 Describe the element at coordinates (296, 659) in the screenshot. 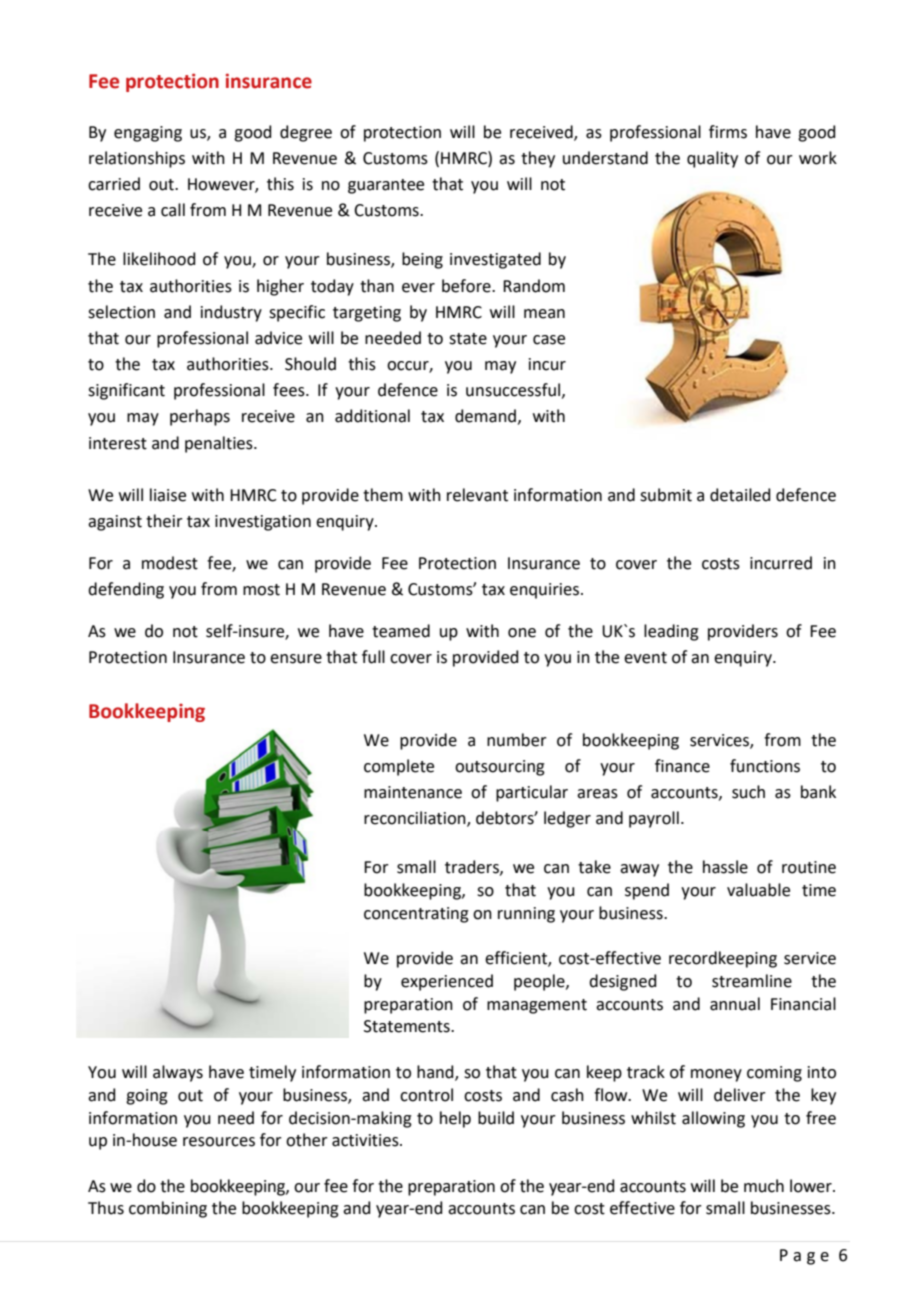

I see `ensure` at that location.
